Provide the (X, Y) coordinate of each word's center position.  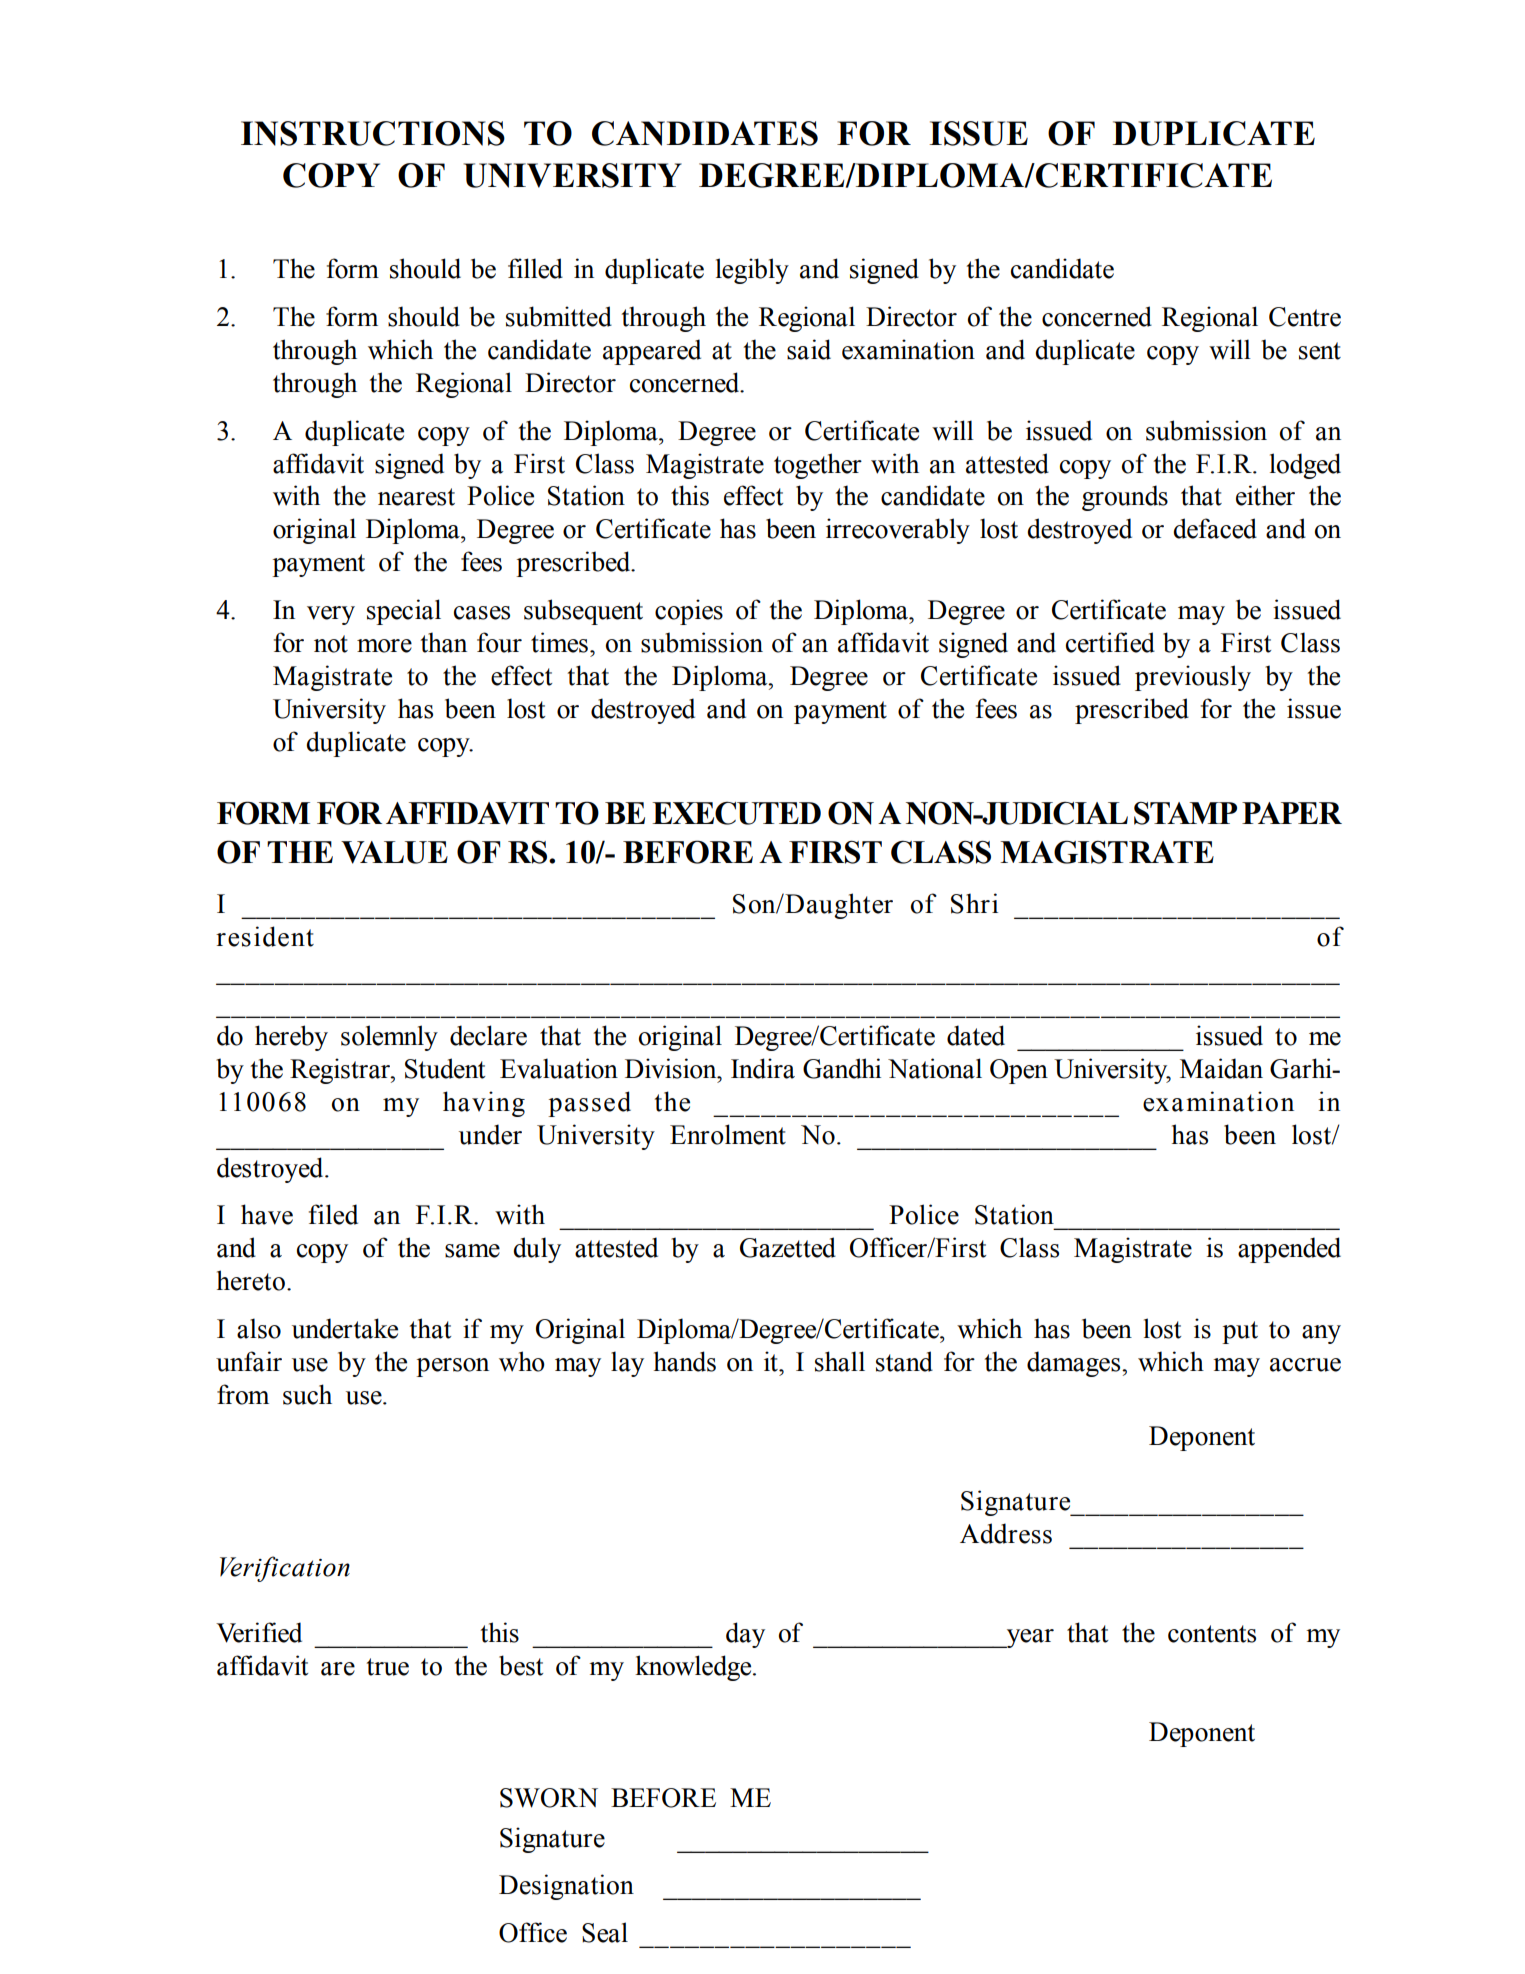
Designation (566, 1887)
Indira (763, 1068)
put (1240, 1332)
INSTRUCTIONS (373, 133)
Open (1019, 1071)
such (307, 1394)
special (404, 612)
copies (689, 612)
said (809, 349)
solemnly (389, 1038)
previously (1193, 678)
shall (840, 1361)
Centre (1305, 317)
